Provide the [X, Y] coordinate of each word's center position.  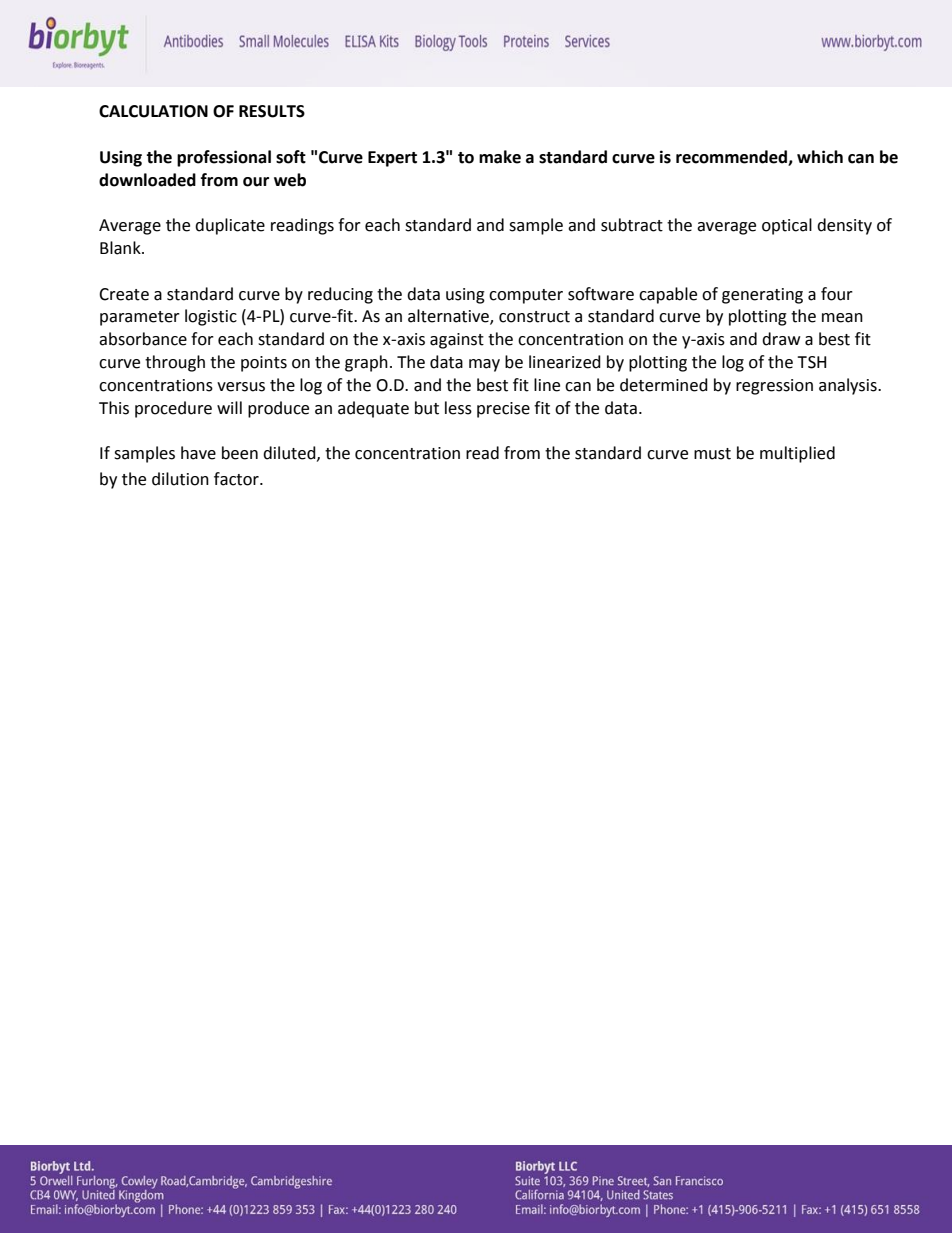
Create [124, 294]
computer [526, 296]
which [820, 157]
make [500, 157]
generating [762, 296]
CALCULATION [153, 111]
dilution [180, 479]
